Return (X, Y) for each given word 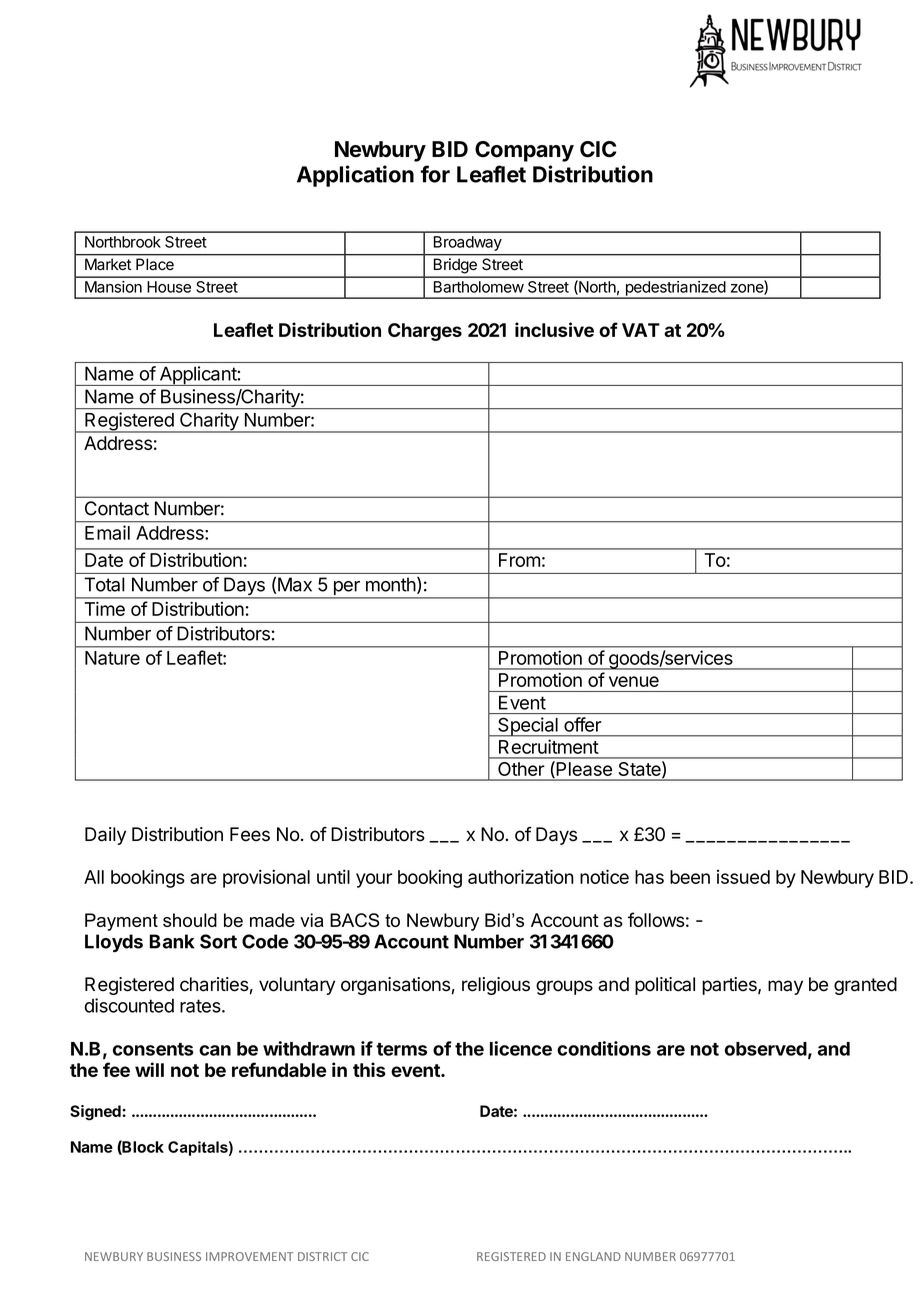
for (435, 174)
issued (743, 877)
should (190, 920)
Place (155, 264)
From (519, 560)
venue (634, 681)
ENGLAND (593, 1256)
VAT (641, 330)
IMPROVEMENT (249, 1256)
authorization (521, 876)
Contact (117, 508)
